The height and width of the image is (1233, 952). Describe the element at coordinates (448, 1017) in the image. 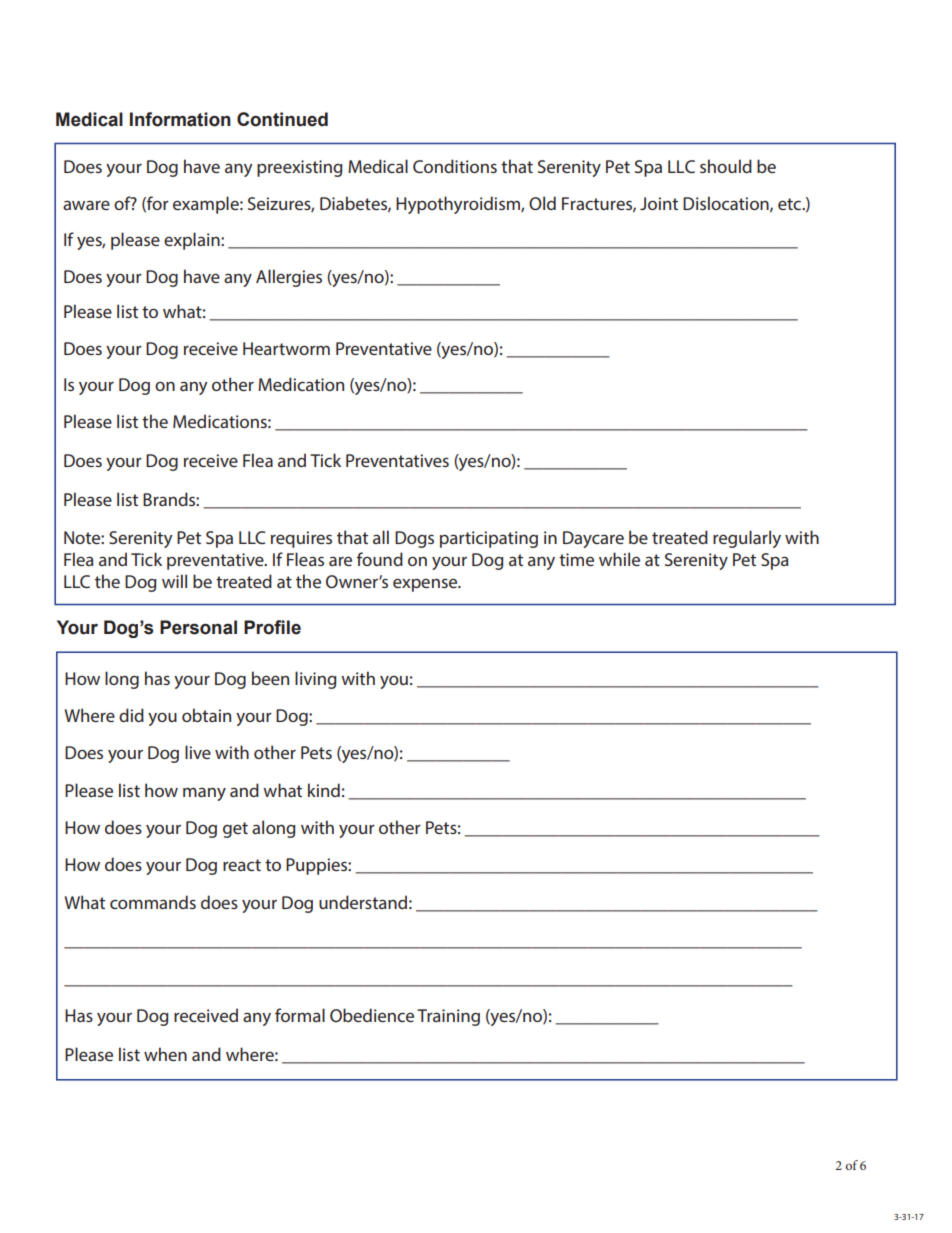

I see `Training` at that location.
